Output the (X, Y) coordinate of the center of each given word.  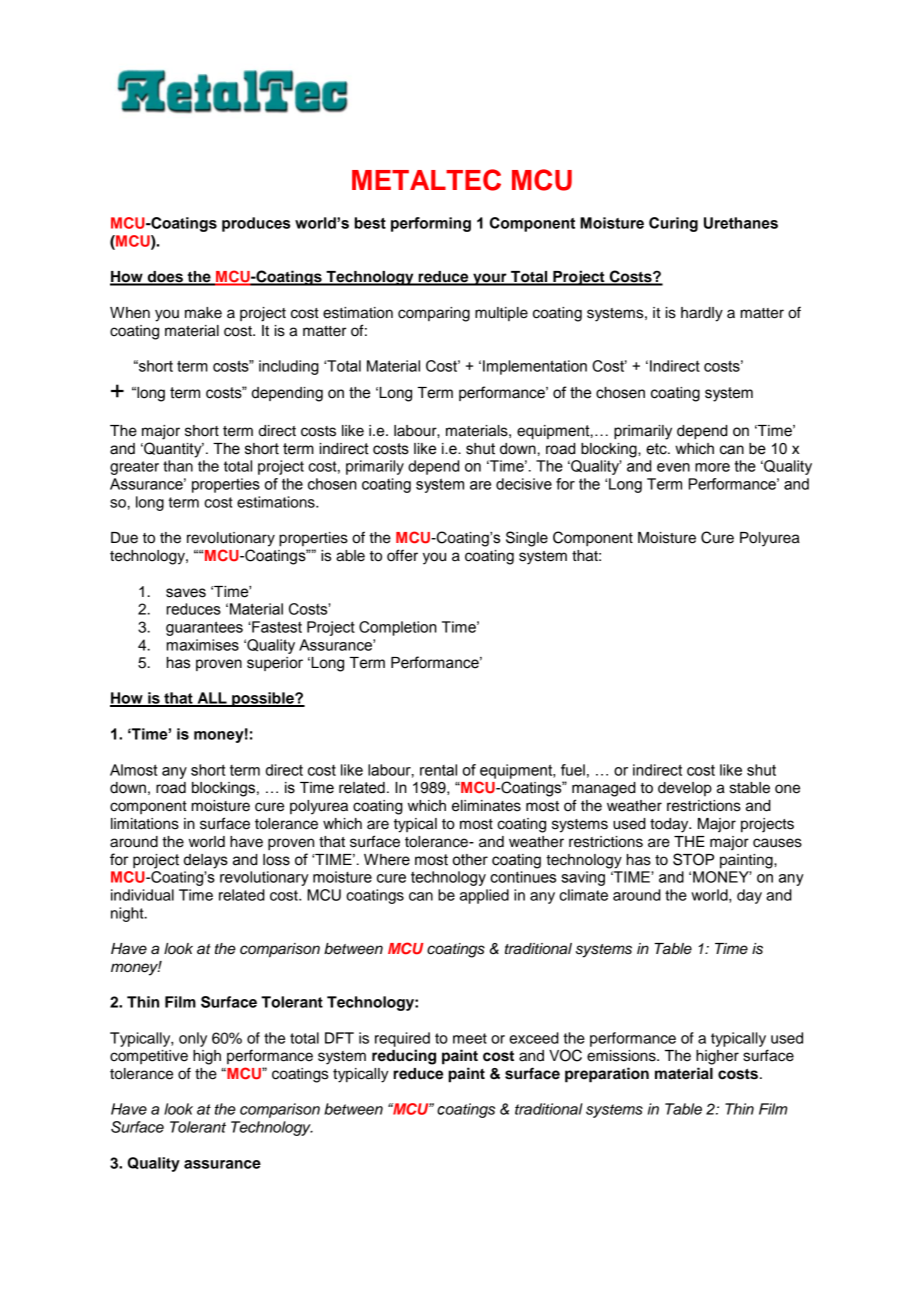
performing (431, 224)
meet (470, 1038)
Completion (398, 628)
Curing (673, 224)
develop (685, 789)
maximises (203, 645)
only (193, 1039)
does (165, 278)
